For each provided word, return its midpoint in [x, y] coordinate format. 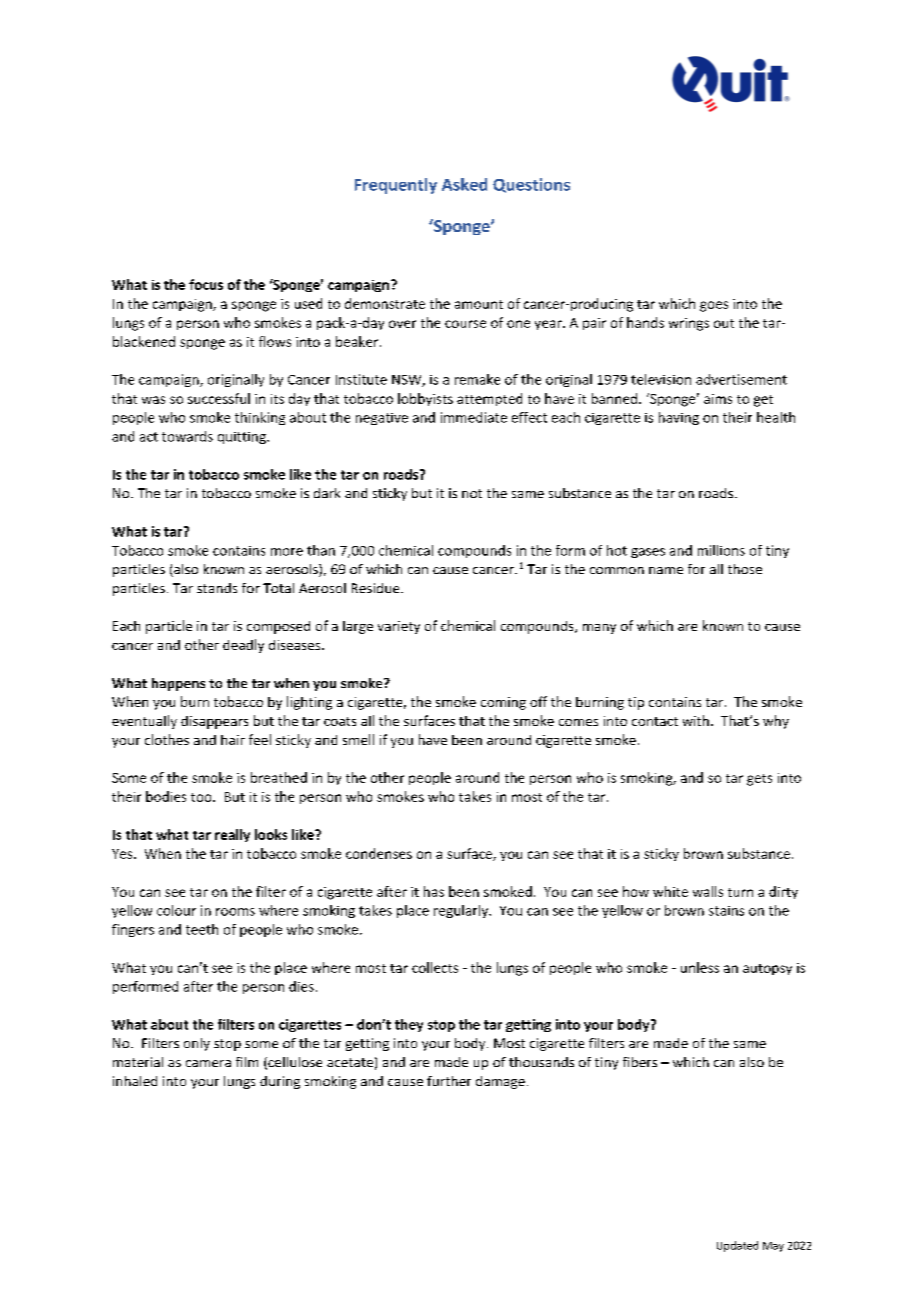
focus [206, 284]
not [472, 493]
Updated [737, 1246]
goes [714, 306]
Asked [464, 184]
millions [721, 550]
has [434, 891]
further [449, 1081]
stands [217, 588]
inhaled [135, 1081]
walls [708, 891]
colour [176, 910]
